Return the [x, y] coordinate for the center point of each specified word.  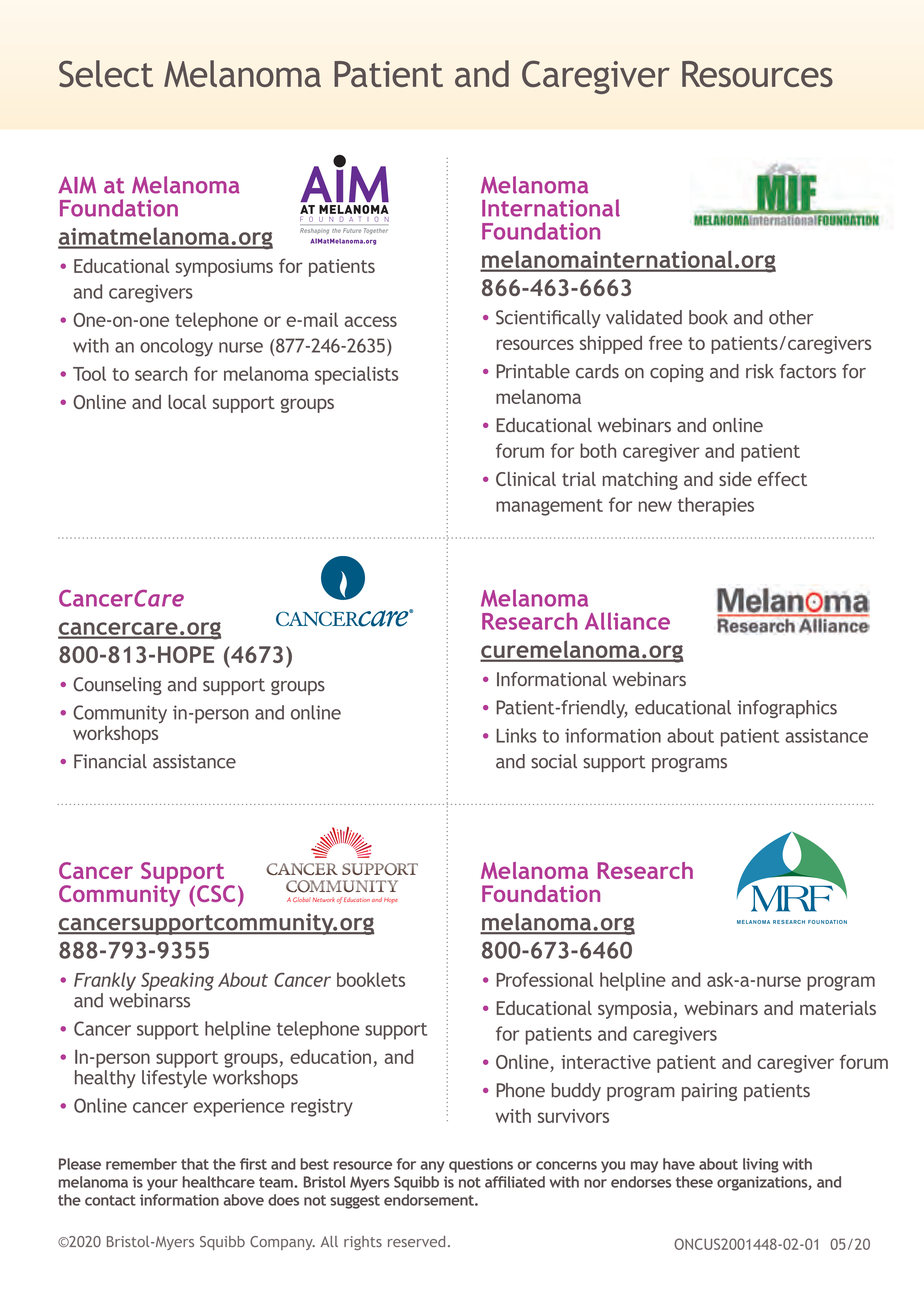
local [187, 402]
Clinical [526, 479]
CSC [216, 893]
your [162, 1185]
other [791, 317]
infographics [787, 709]
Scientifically [548, 319]
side [735, 479]
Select [106, 73]
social [554, 761]
